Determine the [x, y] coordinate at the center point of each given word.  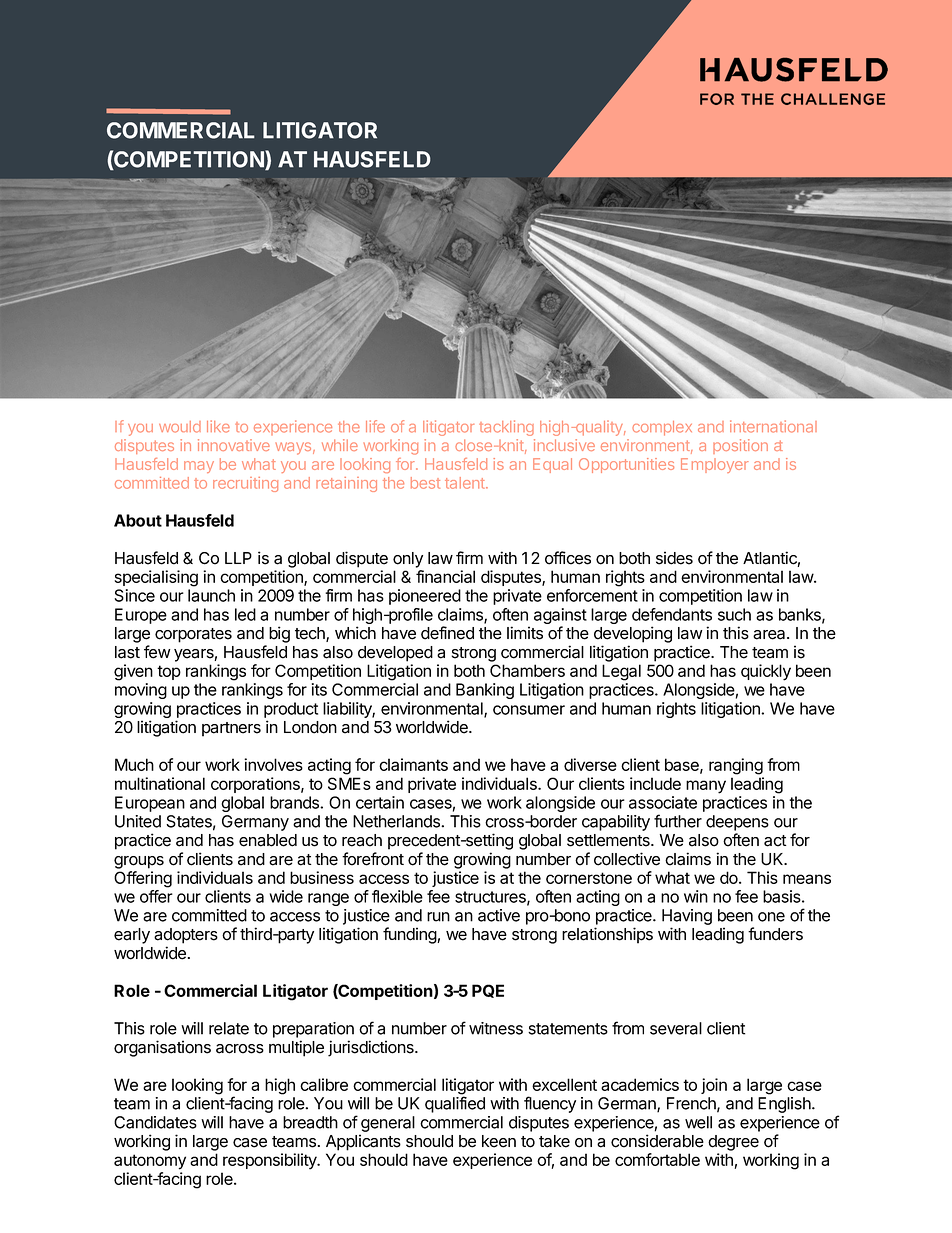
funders [775, 934]
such [734, 614]
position [740, 446]
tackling [506, 428]
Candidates [155, 1122]
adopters [186, 936]
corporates [193, 635]
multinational [160, 783]
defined [447, 633]
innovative [234, 445]
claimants [413, 764]
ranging [736, 766]
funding [410, 935]
